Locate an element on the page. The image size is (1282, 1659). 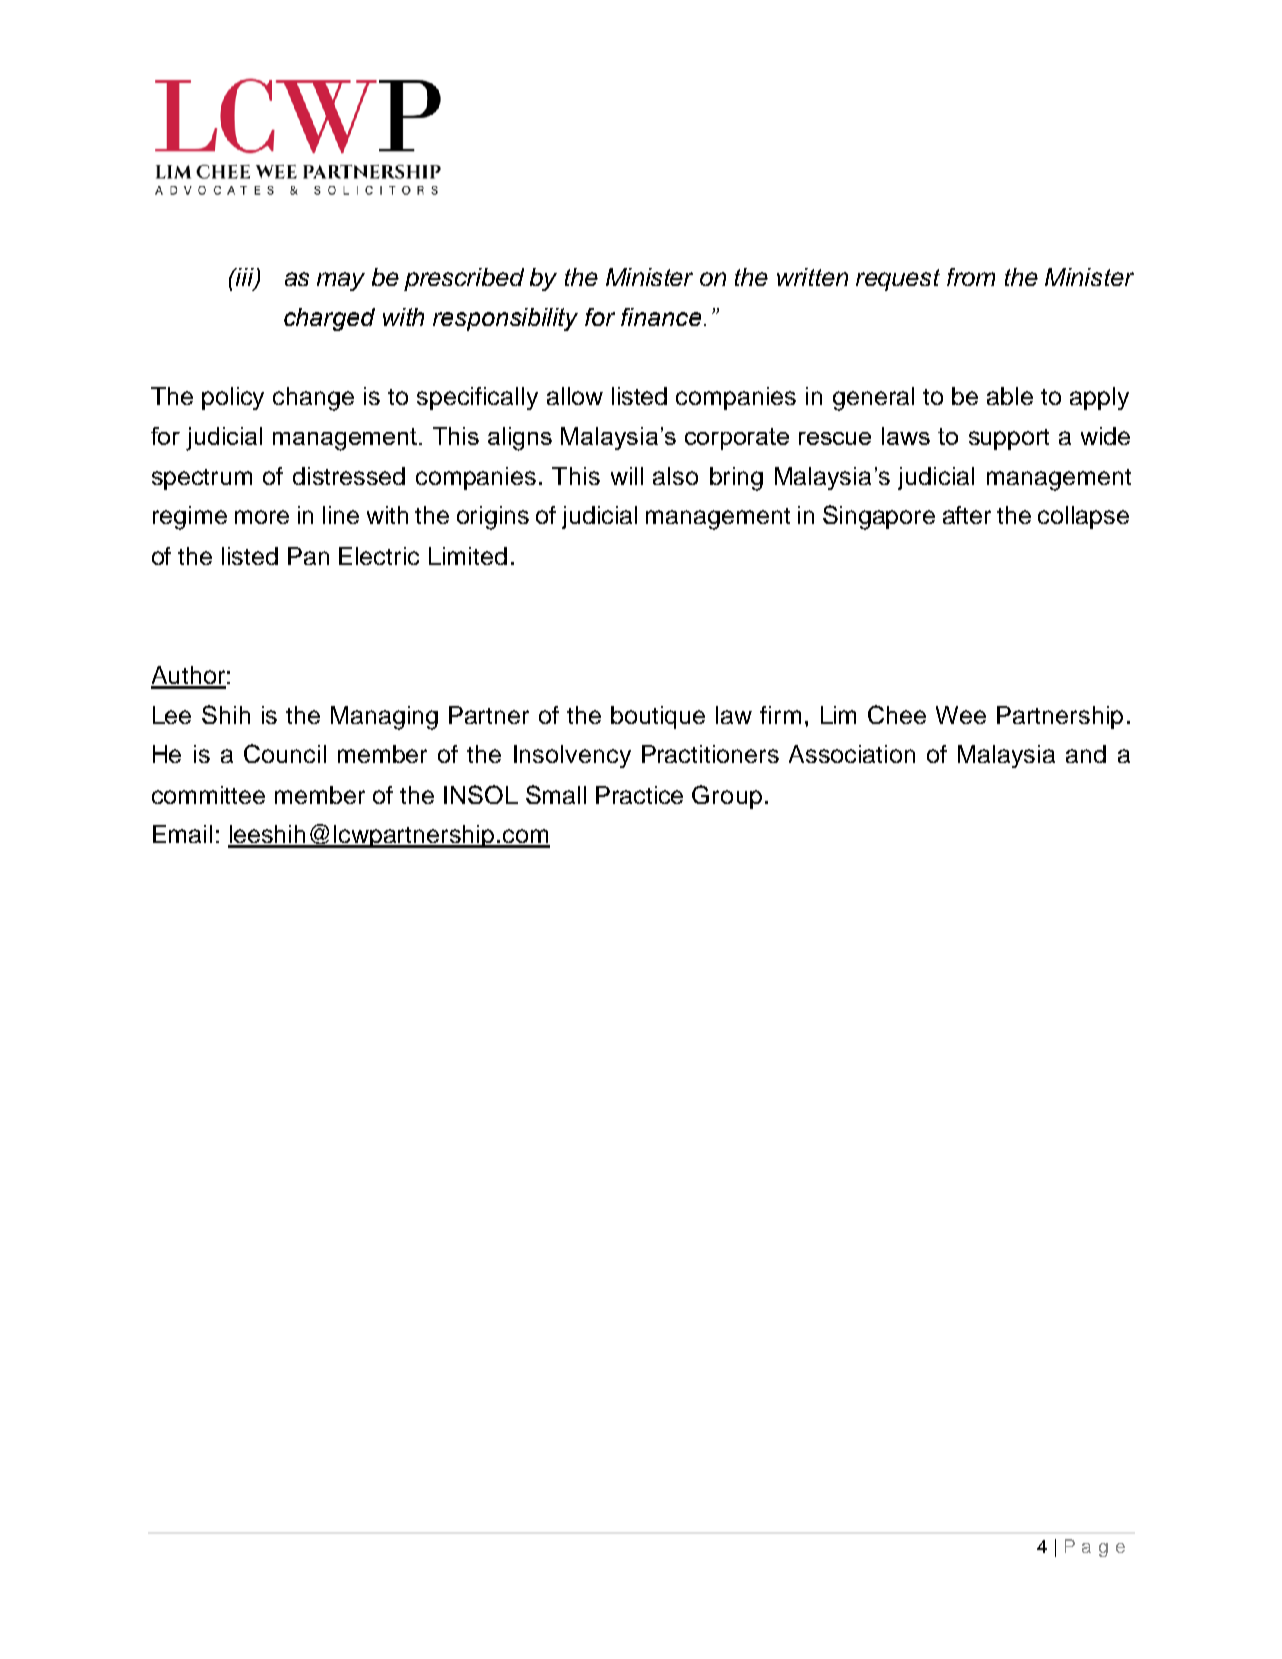
support is located at coordinates (1009, 439).
